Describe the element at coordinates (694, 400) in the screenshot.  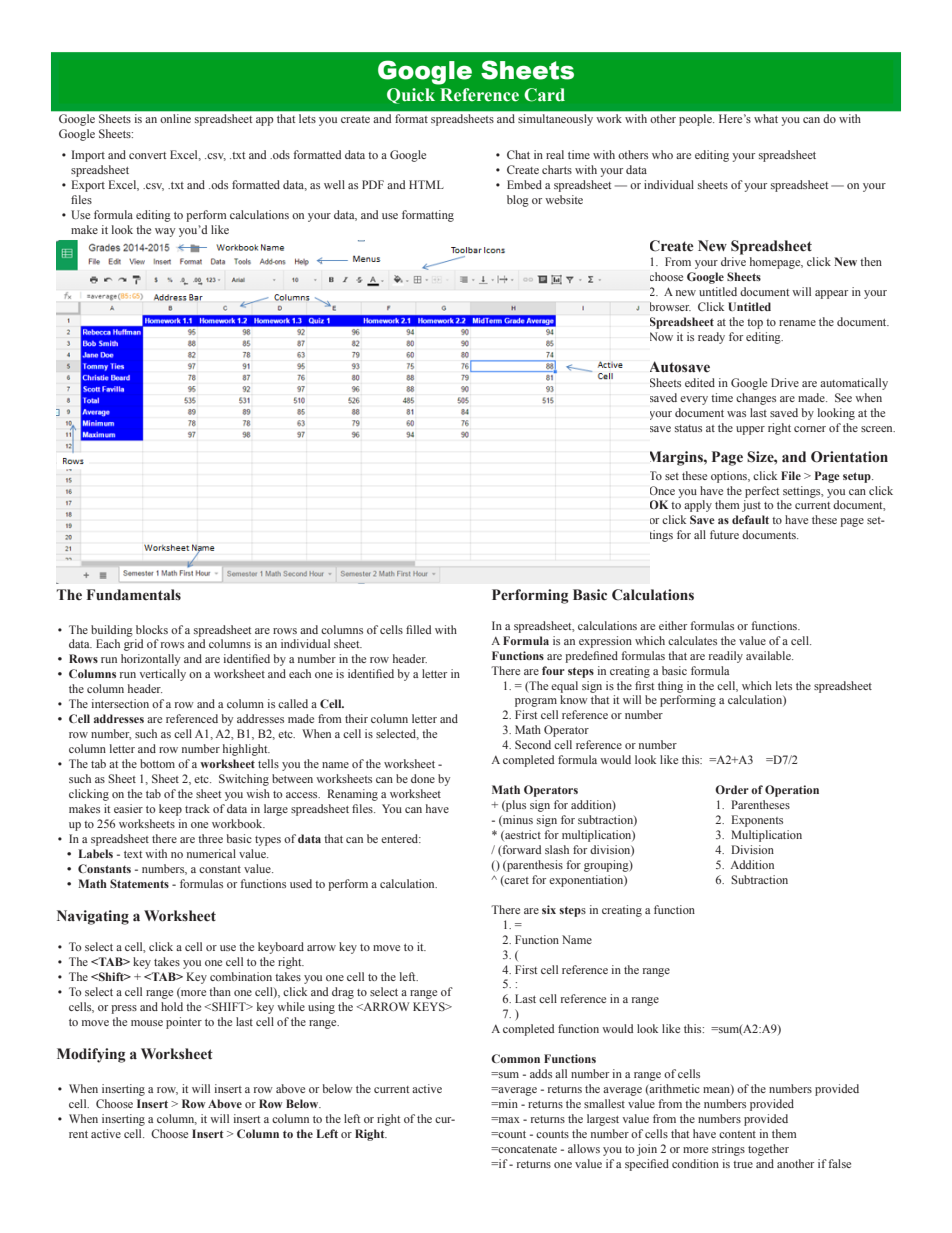
I see `every` at that location.
